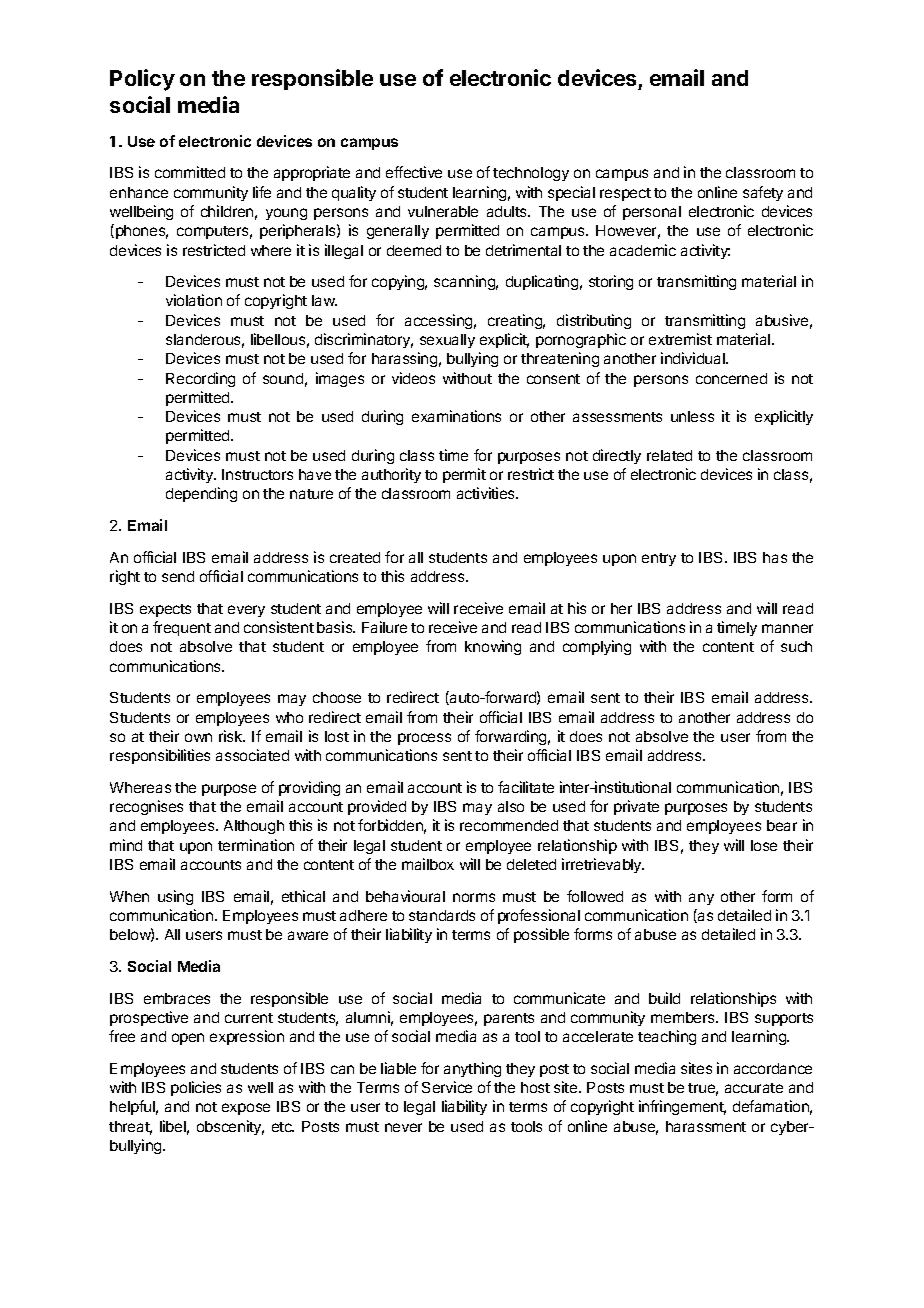 This screenshot has height=1308, width=924. What do you see at coordinates (424, 739) in the screenshot?
I see `process` at bounding box center [424, 739].
